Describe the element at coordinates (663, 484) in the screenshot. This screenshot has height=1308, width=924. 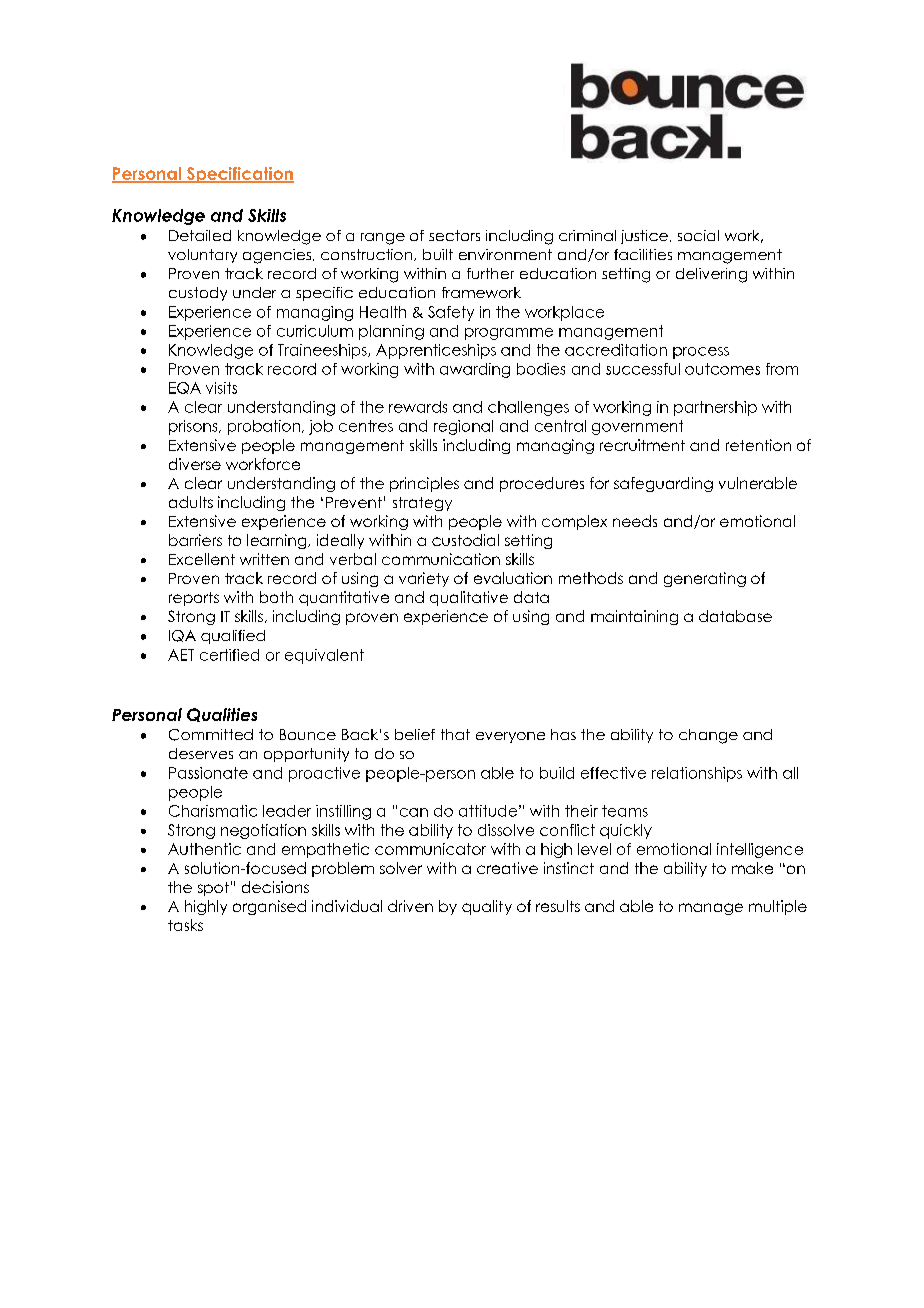
I see `safeguarding` at that location.
